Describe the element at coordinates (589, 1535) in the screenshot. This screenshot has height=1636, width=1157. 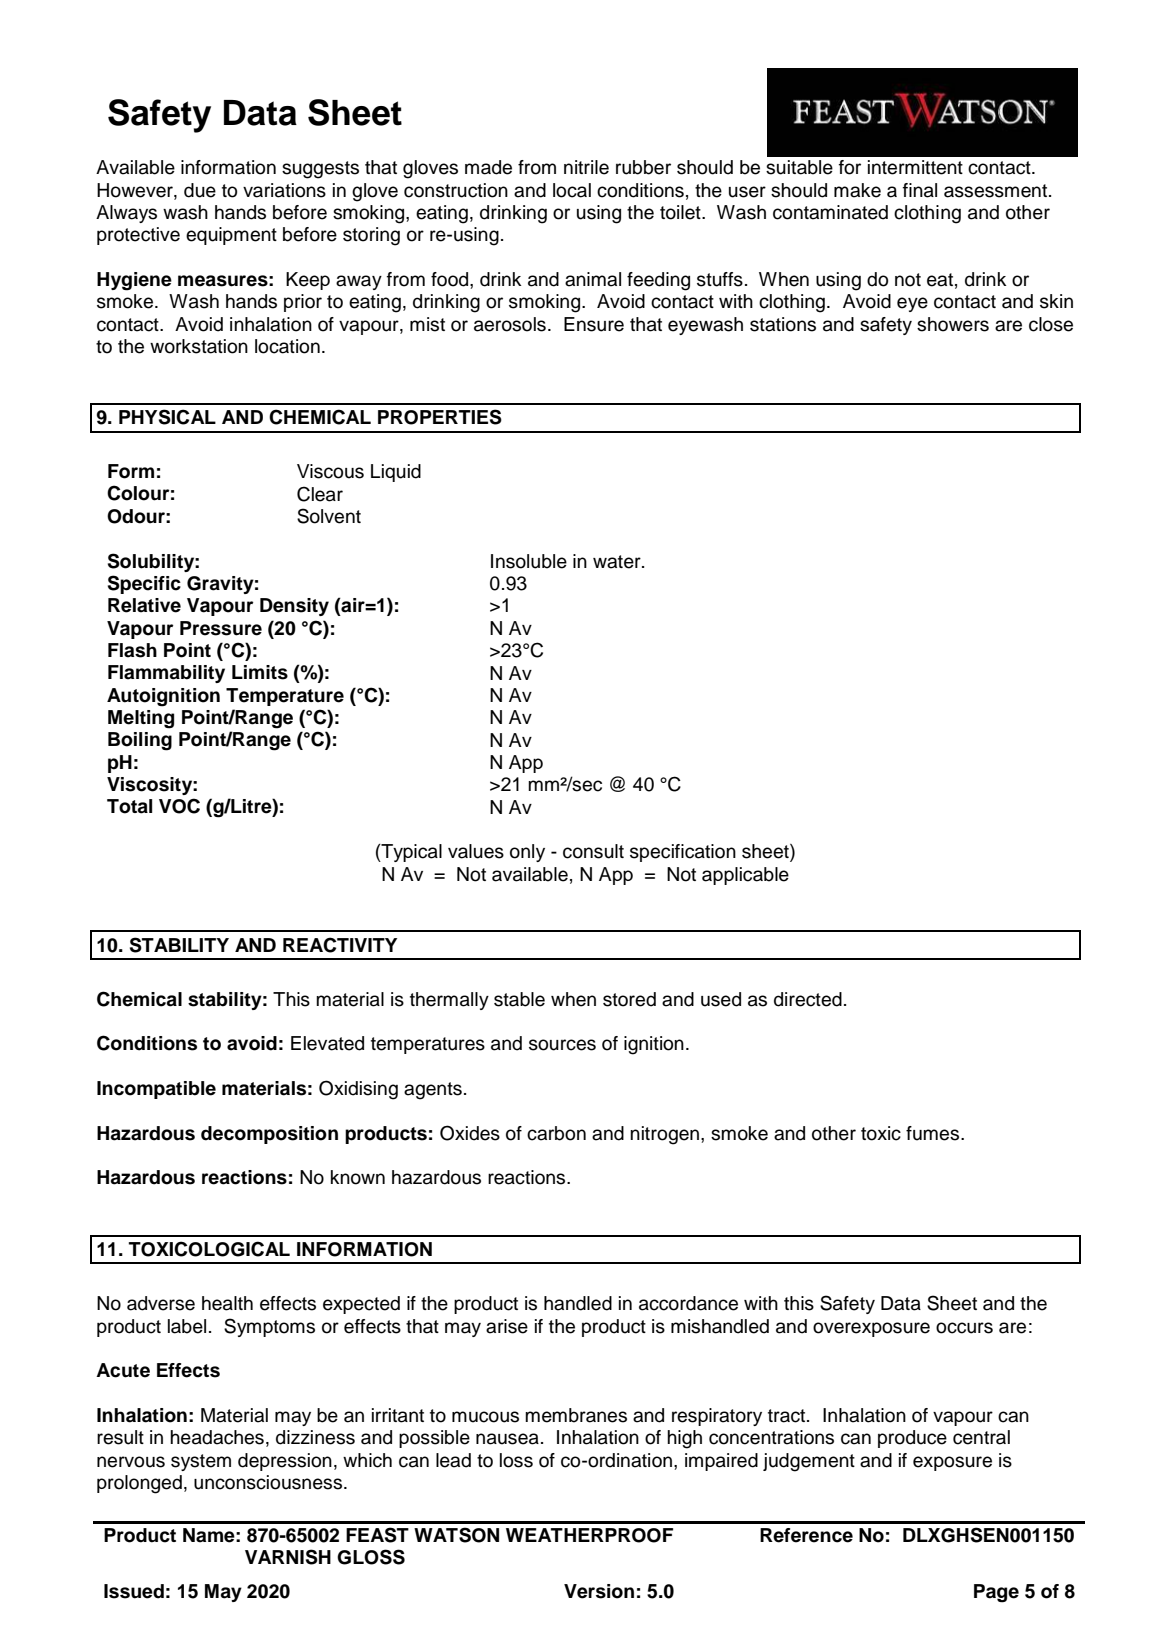
I see `WEATHERPROOF` at that location.
